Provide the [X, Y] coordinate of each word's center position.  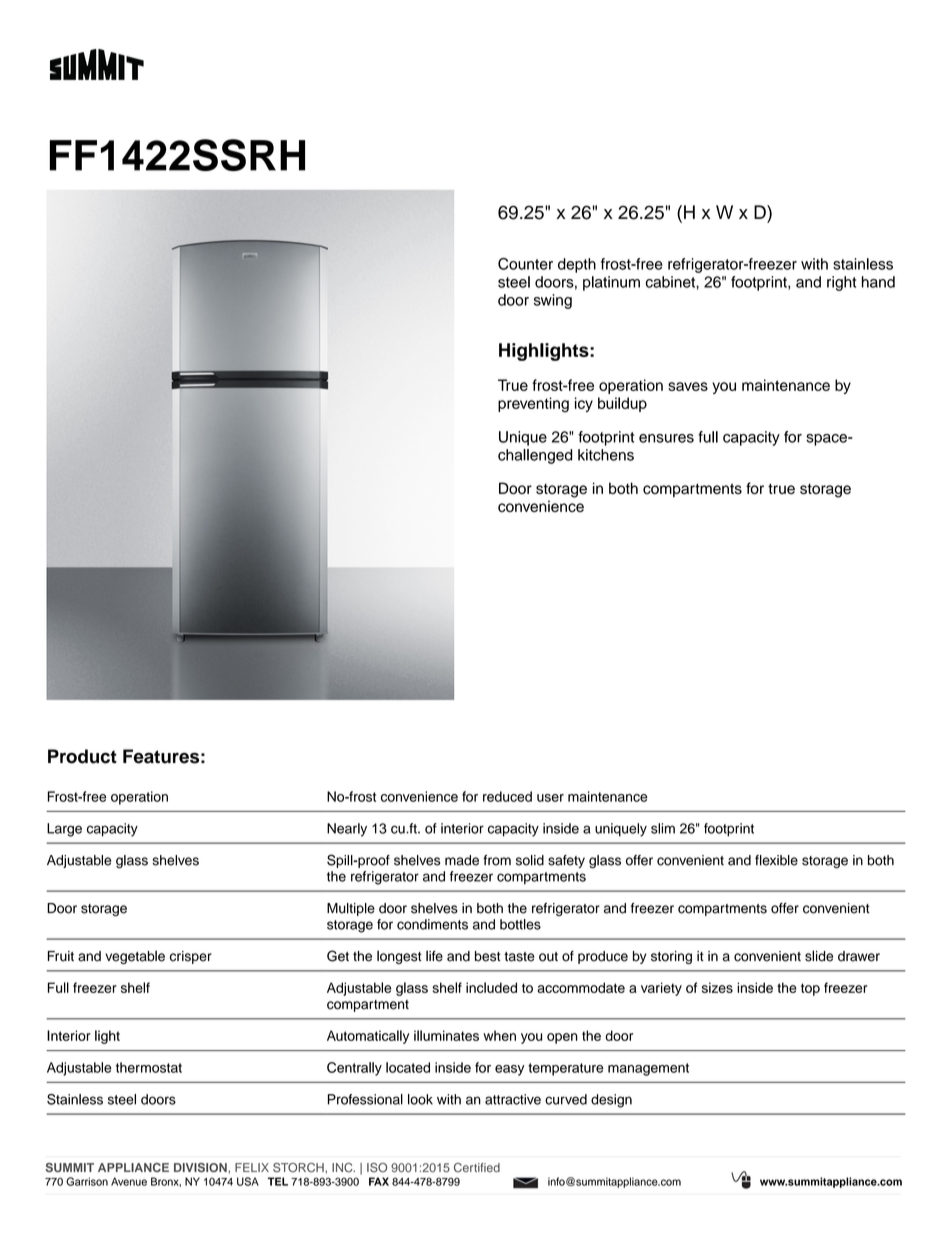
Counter [525, 264]
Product [82, 756]
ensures [666, 438]
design [611, 1101]
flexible [776, 860]
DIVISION [201, 1167]
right [841, 283]
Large [64, 830]
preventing [533, 405]
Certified [477, 1167]
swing [553, 301]
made [462, 860]
